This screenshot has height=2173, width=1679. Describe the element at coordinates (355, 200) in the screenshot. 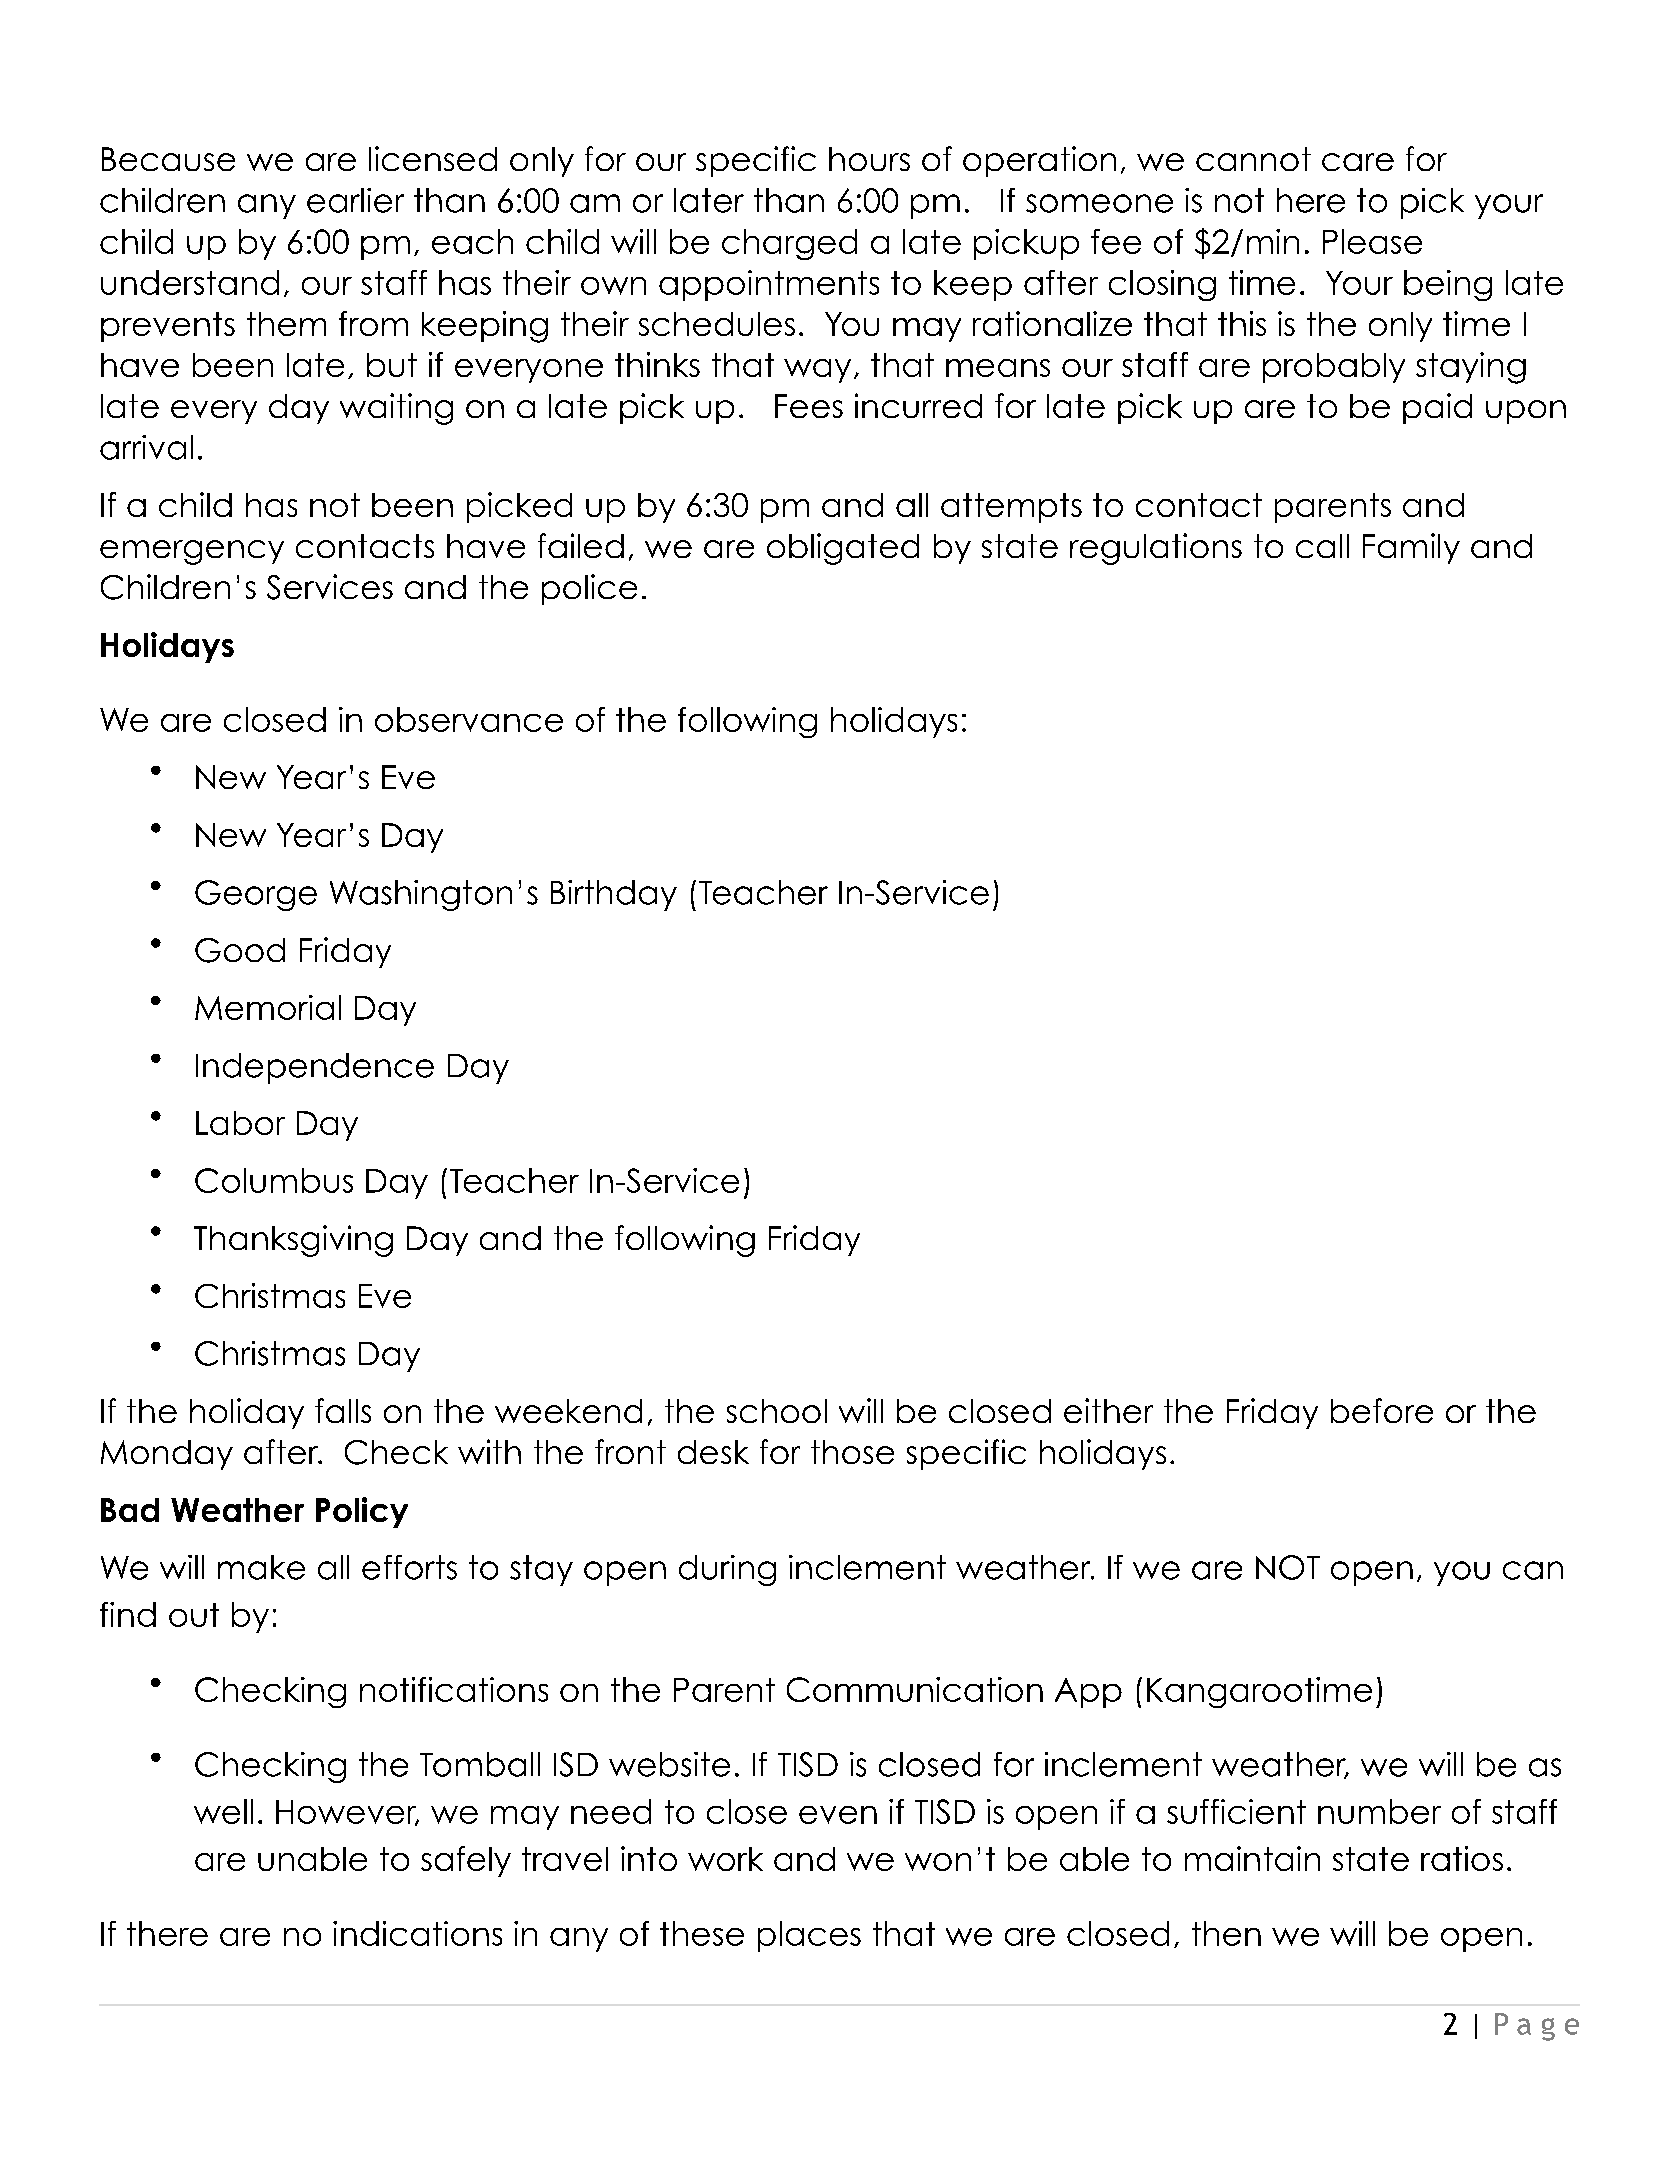

I see `earlier` at that location.
